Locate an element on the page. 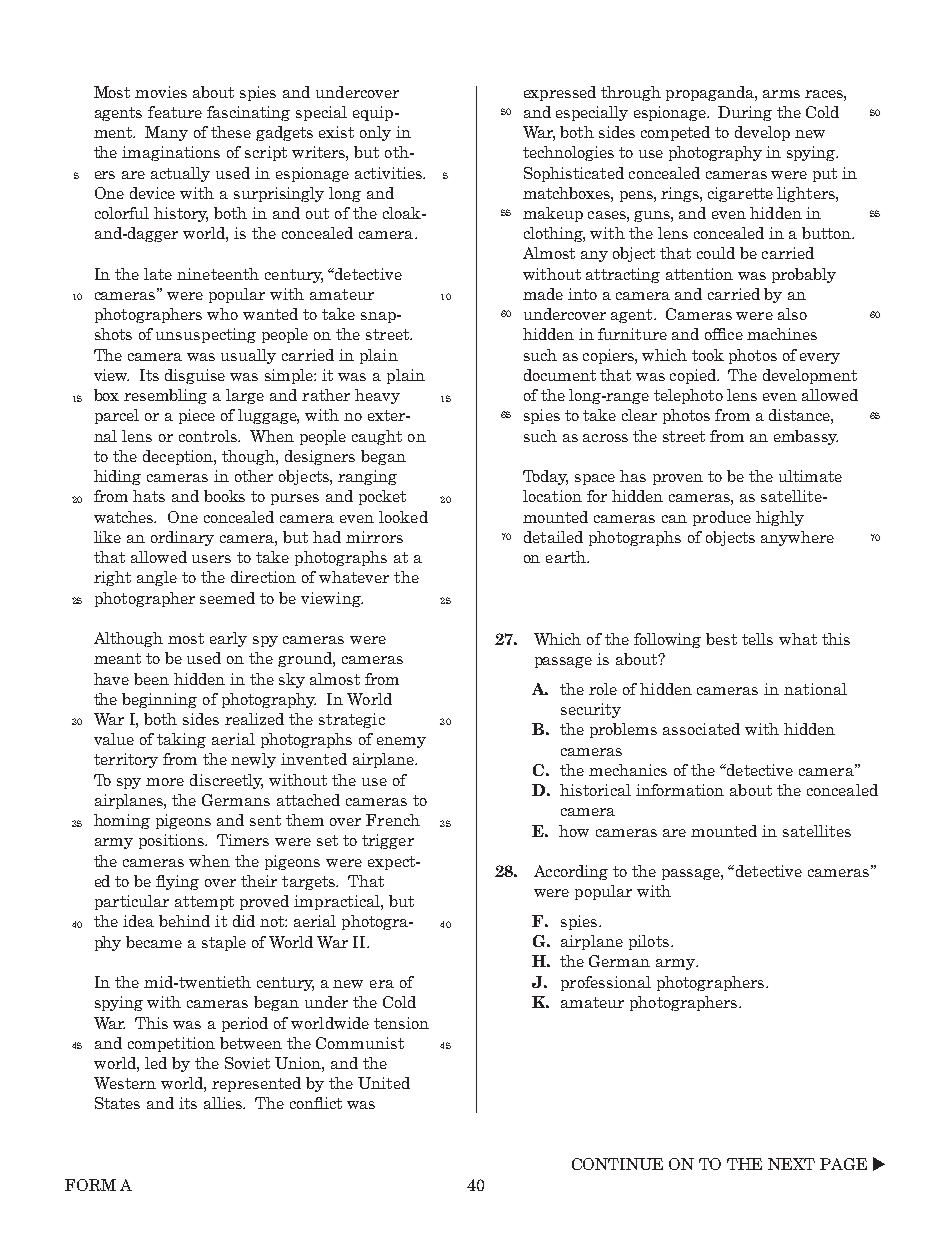 This image has width=952, height=1233. associated is located at coordinates (701, 729).
